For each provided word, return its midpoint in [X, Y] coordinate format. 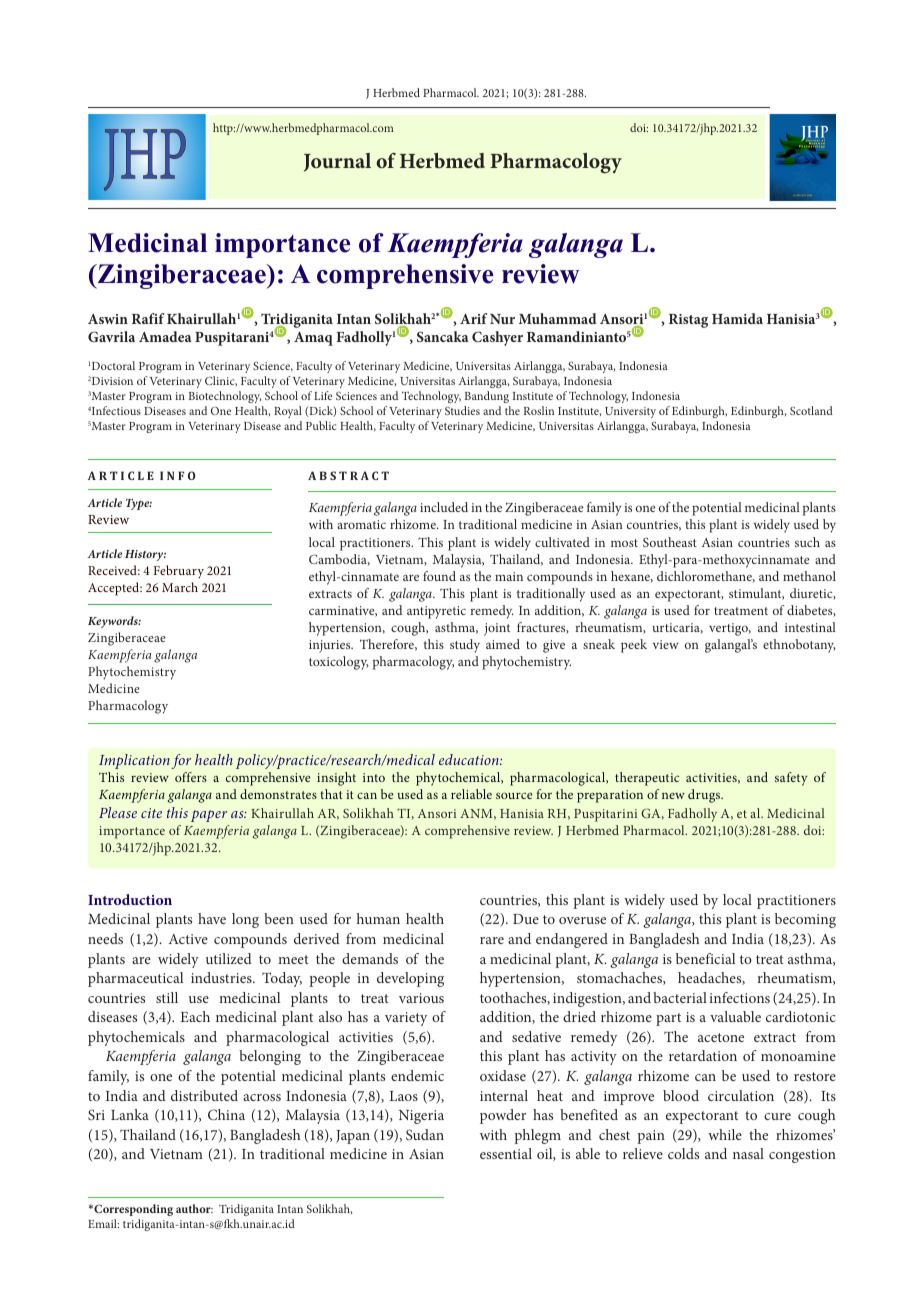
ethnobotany [799, 646]
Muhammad [558, 318]
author [194, 1208]
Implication [134, 761]
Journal [337, 162]
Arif [473, 318]
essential [506, 1153]
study [465, 646]
